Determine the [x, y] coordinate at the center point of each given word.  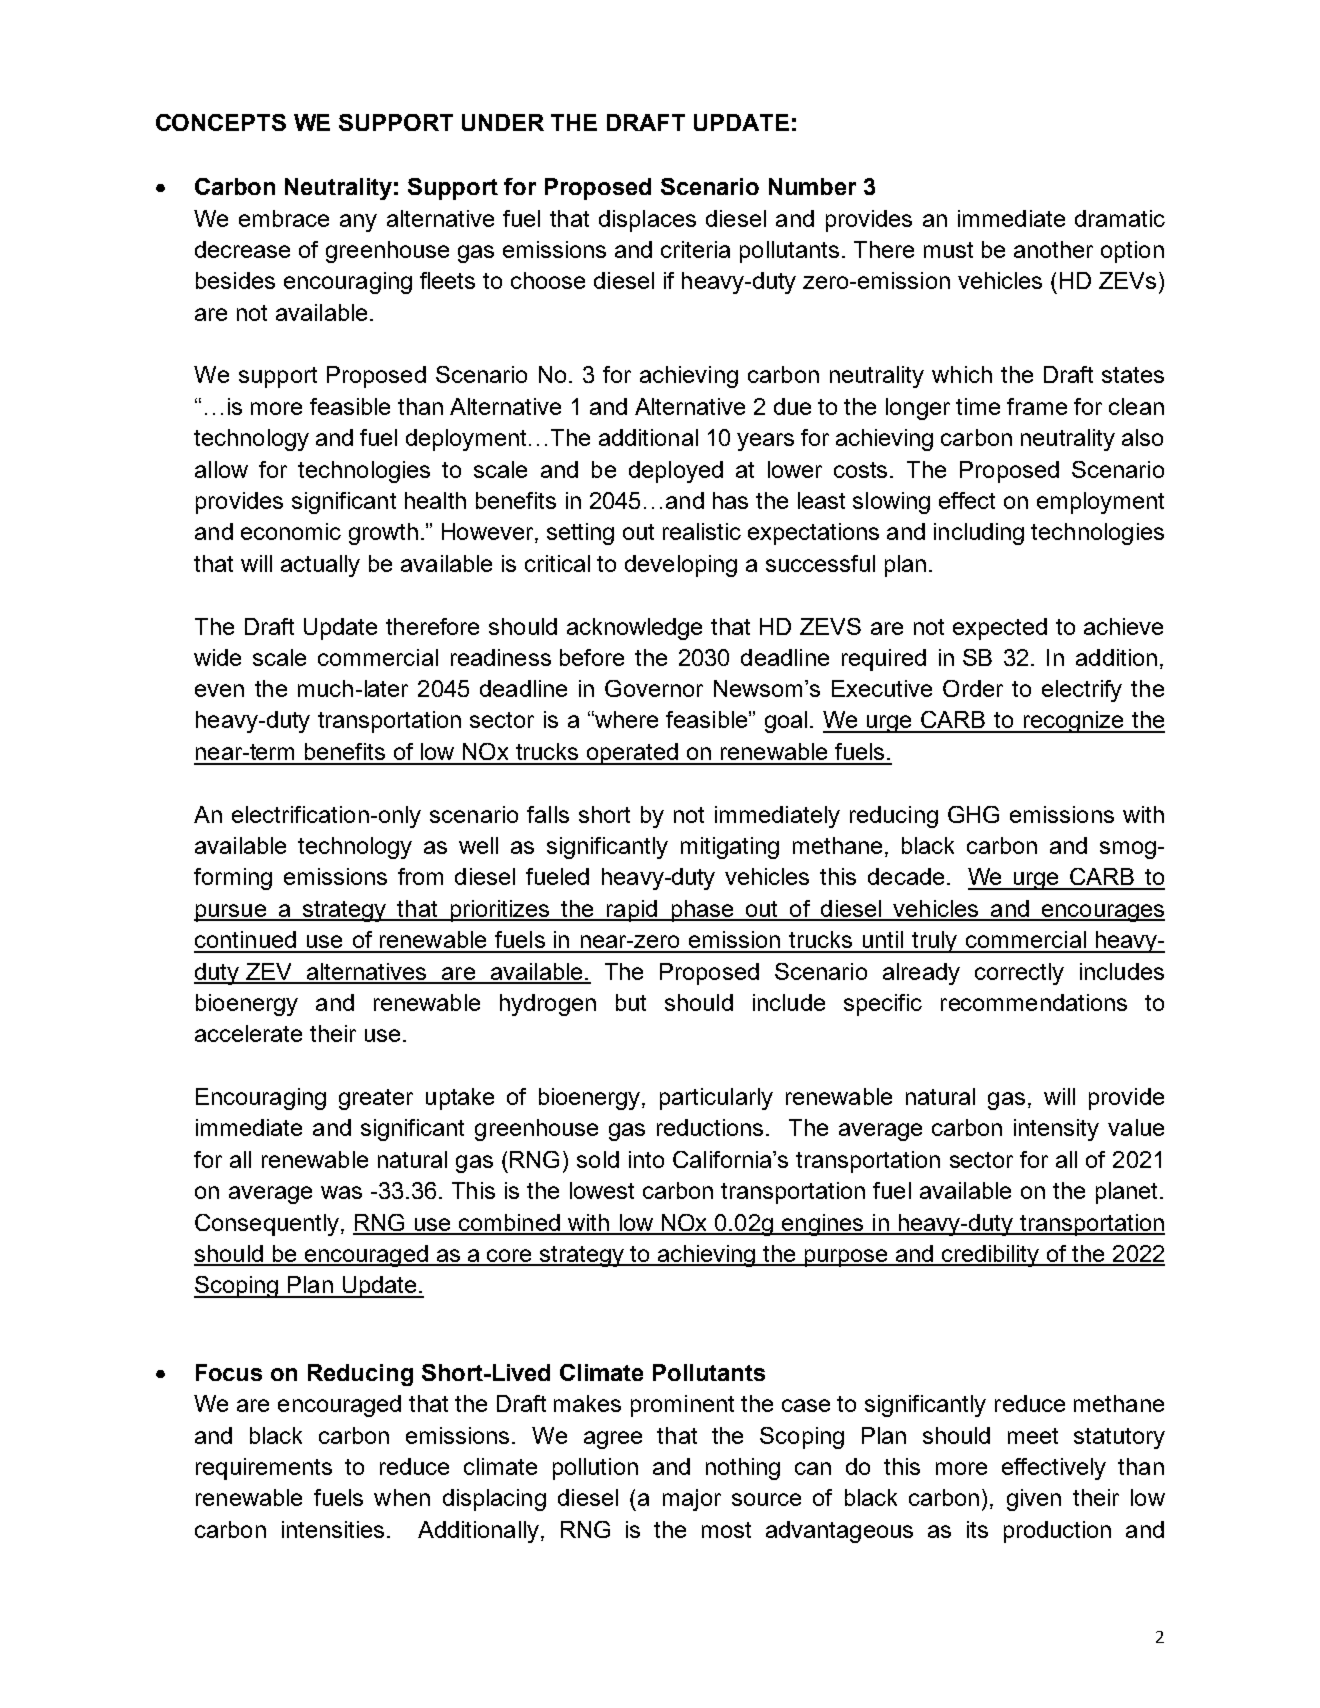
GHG [973, 814]
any [358, 223]
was [341, 1192]
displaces [647, 221]
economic [291, 531]
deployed [676, 472]
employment [1100, 503]
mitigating [730, 848]
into [646, 1159]
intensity [1056, 1130]
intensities [333, 1529]
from [420, 876]
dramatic [1120, 218]
